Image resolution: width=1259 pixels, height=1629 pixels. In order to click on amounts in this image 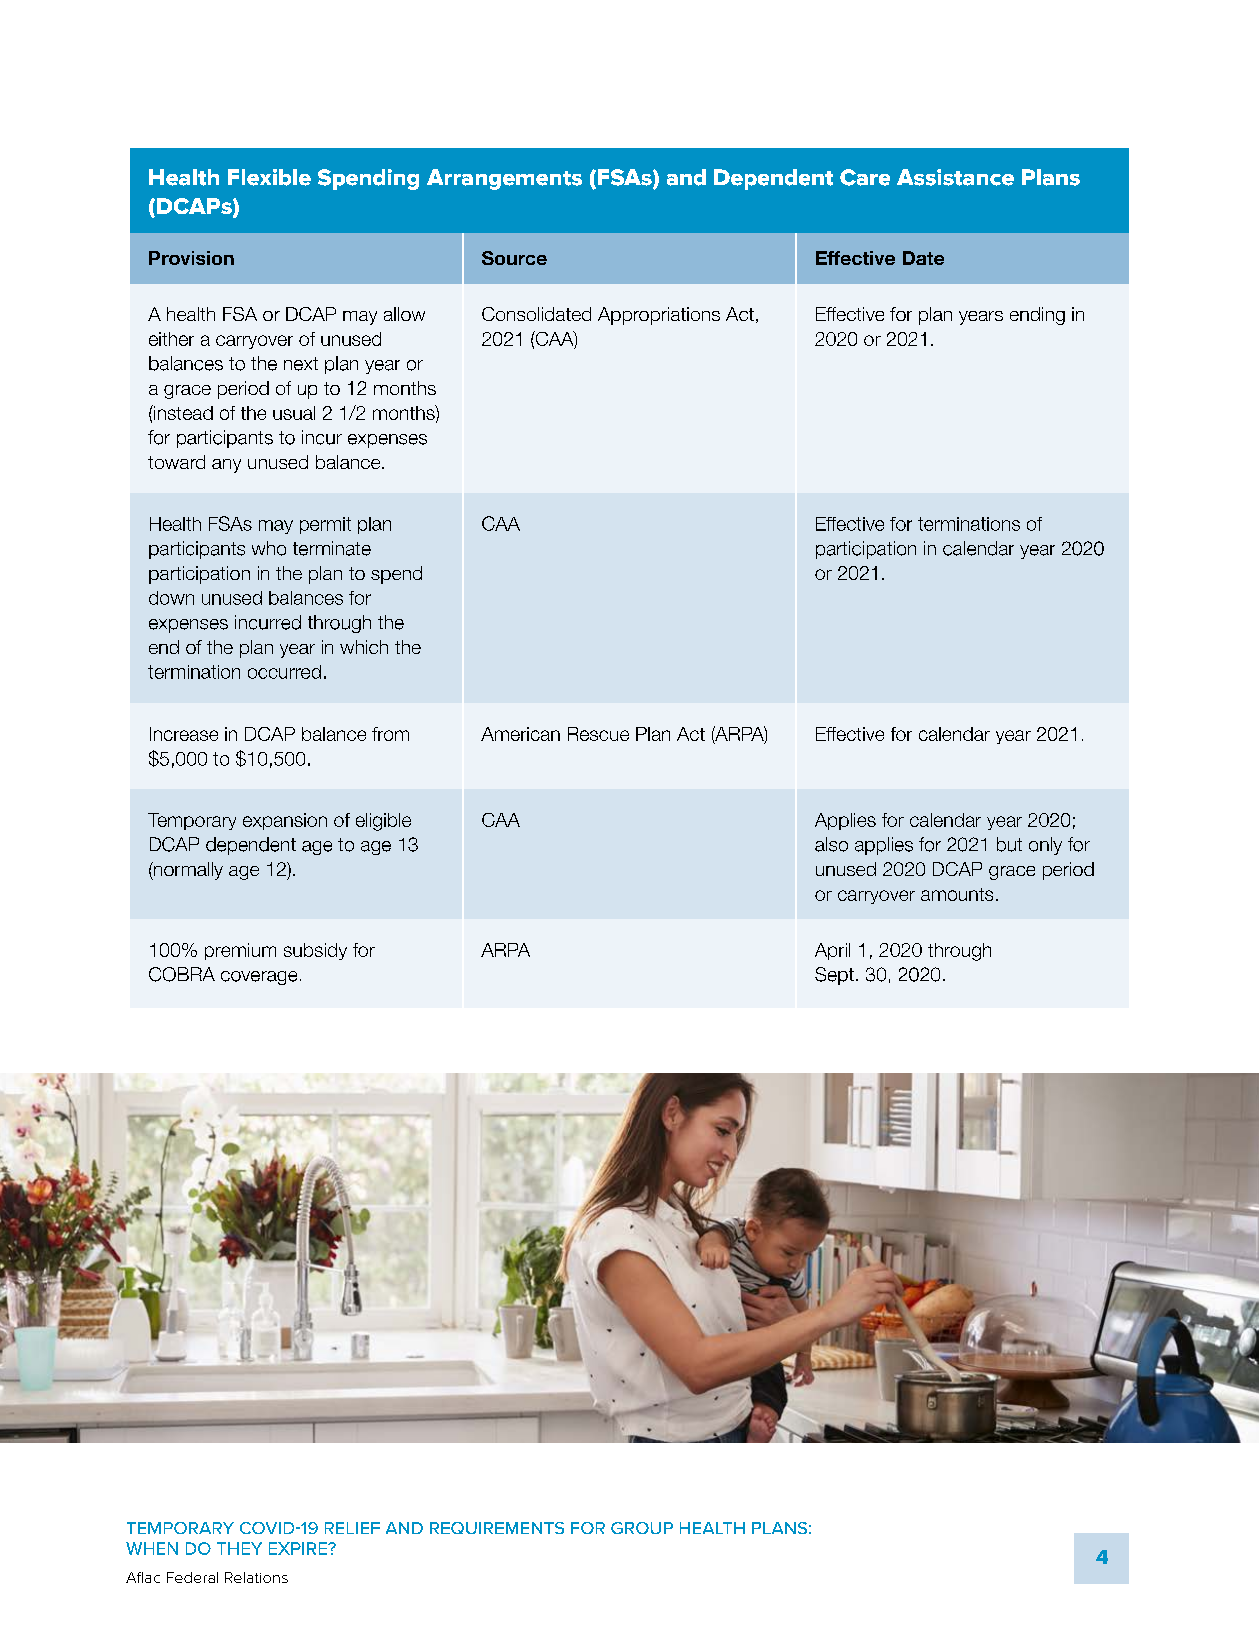, I will do `click(957, 894)`.
